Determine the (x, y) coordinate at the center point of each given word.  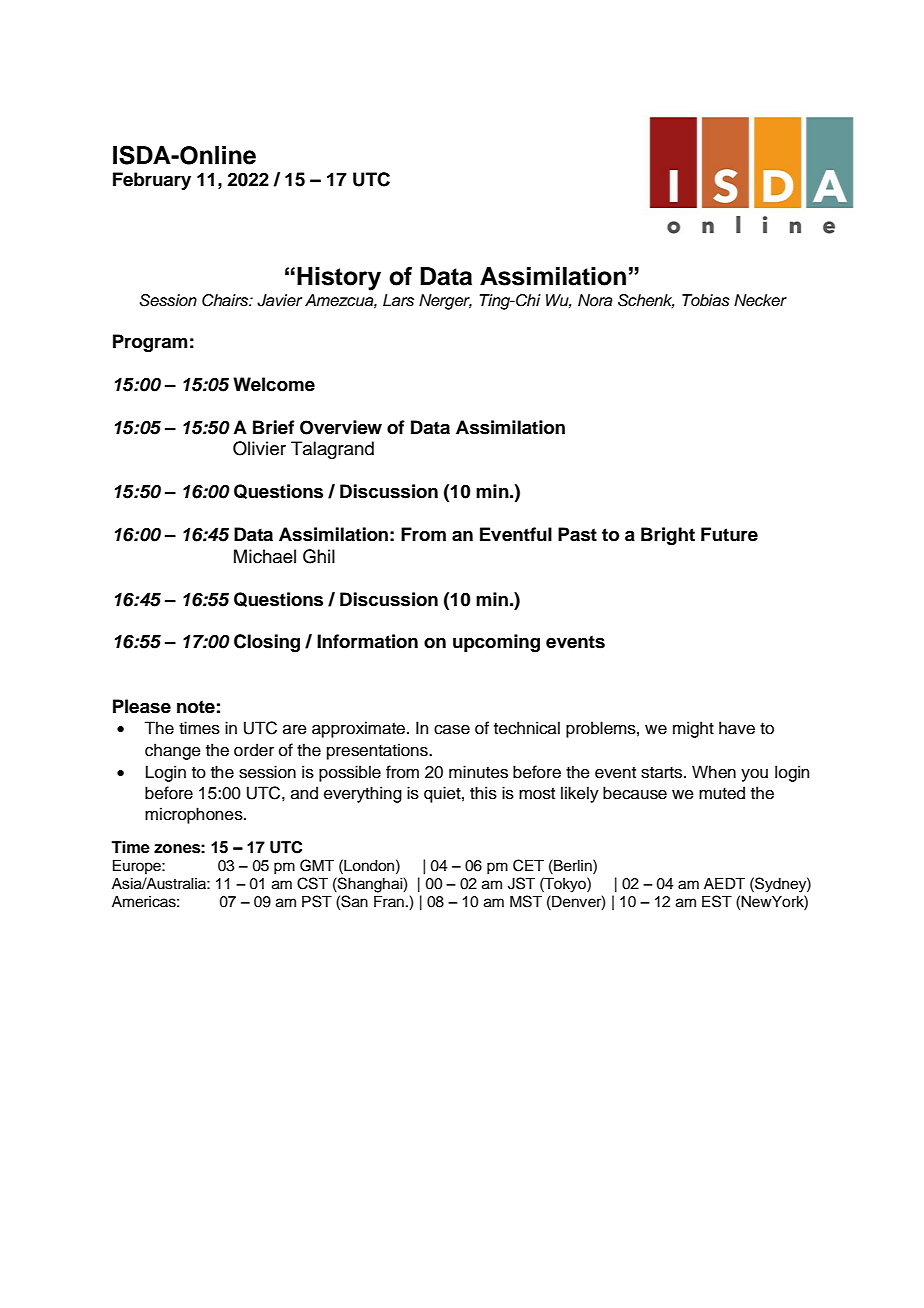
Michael (265, 556)
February (152, 181)
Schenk (646, 301)
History (339, 279)
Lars (398, 300)
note (196, 707)
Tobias (706, 300)
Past (577, 534)
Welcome (274, 384)
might (693, 729)
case (452, 730)
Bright (668, 536)
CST (312, 883)
